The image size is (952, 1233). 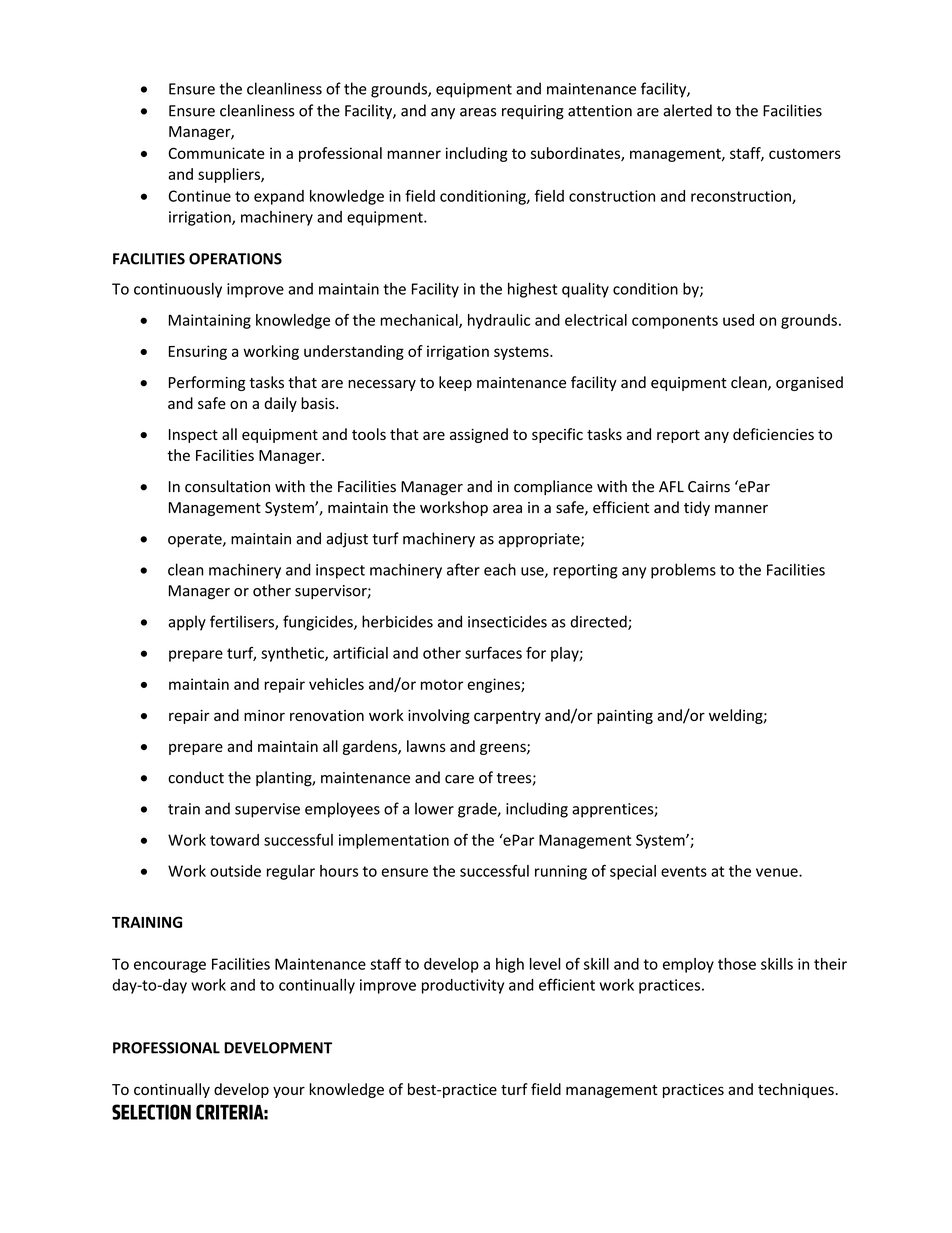 I want to click on techniques, so click(x=796, y=1090).
